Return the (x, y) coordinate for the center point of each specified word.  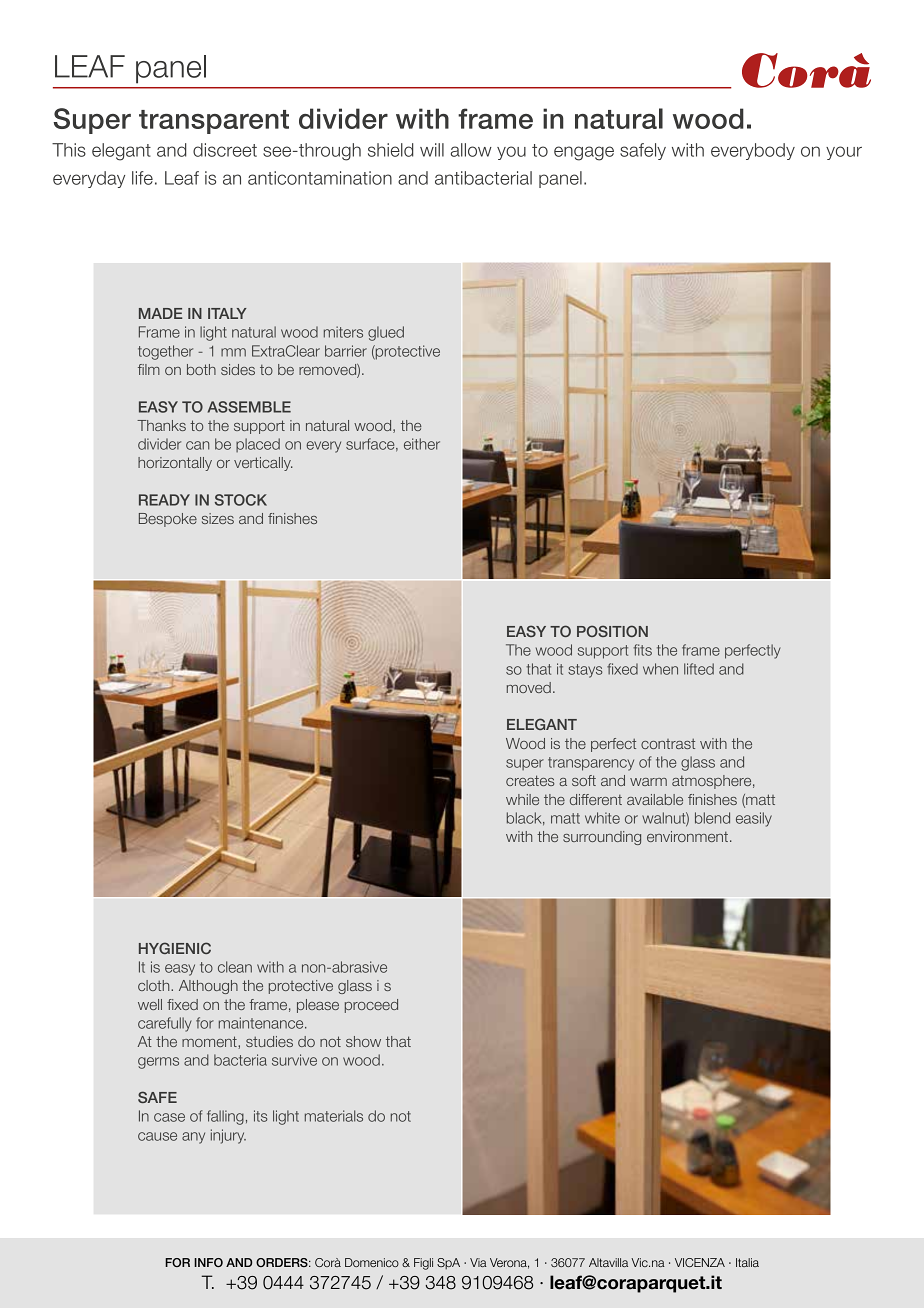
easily (754, 819)
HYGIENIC (175, 948)
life (142, 178)
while (522, 799)
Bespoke (168, 520)
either (422, 444)
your (844, 153)
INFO (208, 1262)
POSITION (612, 631)
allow (471, 150)
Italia (747, 1262)
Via (478, 1262)
